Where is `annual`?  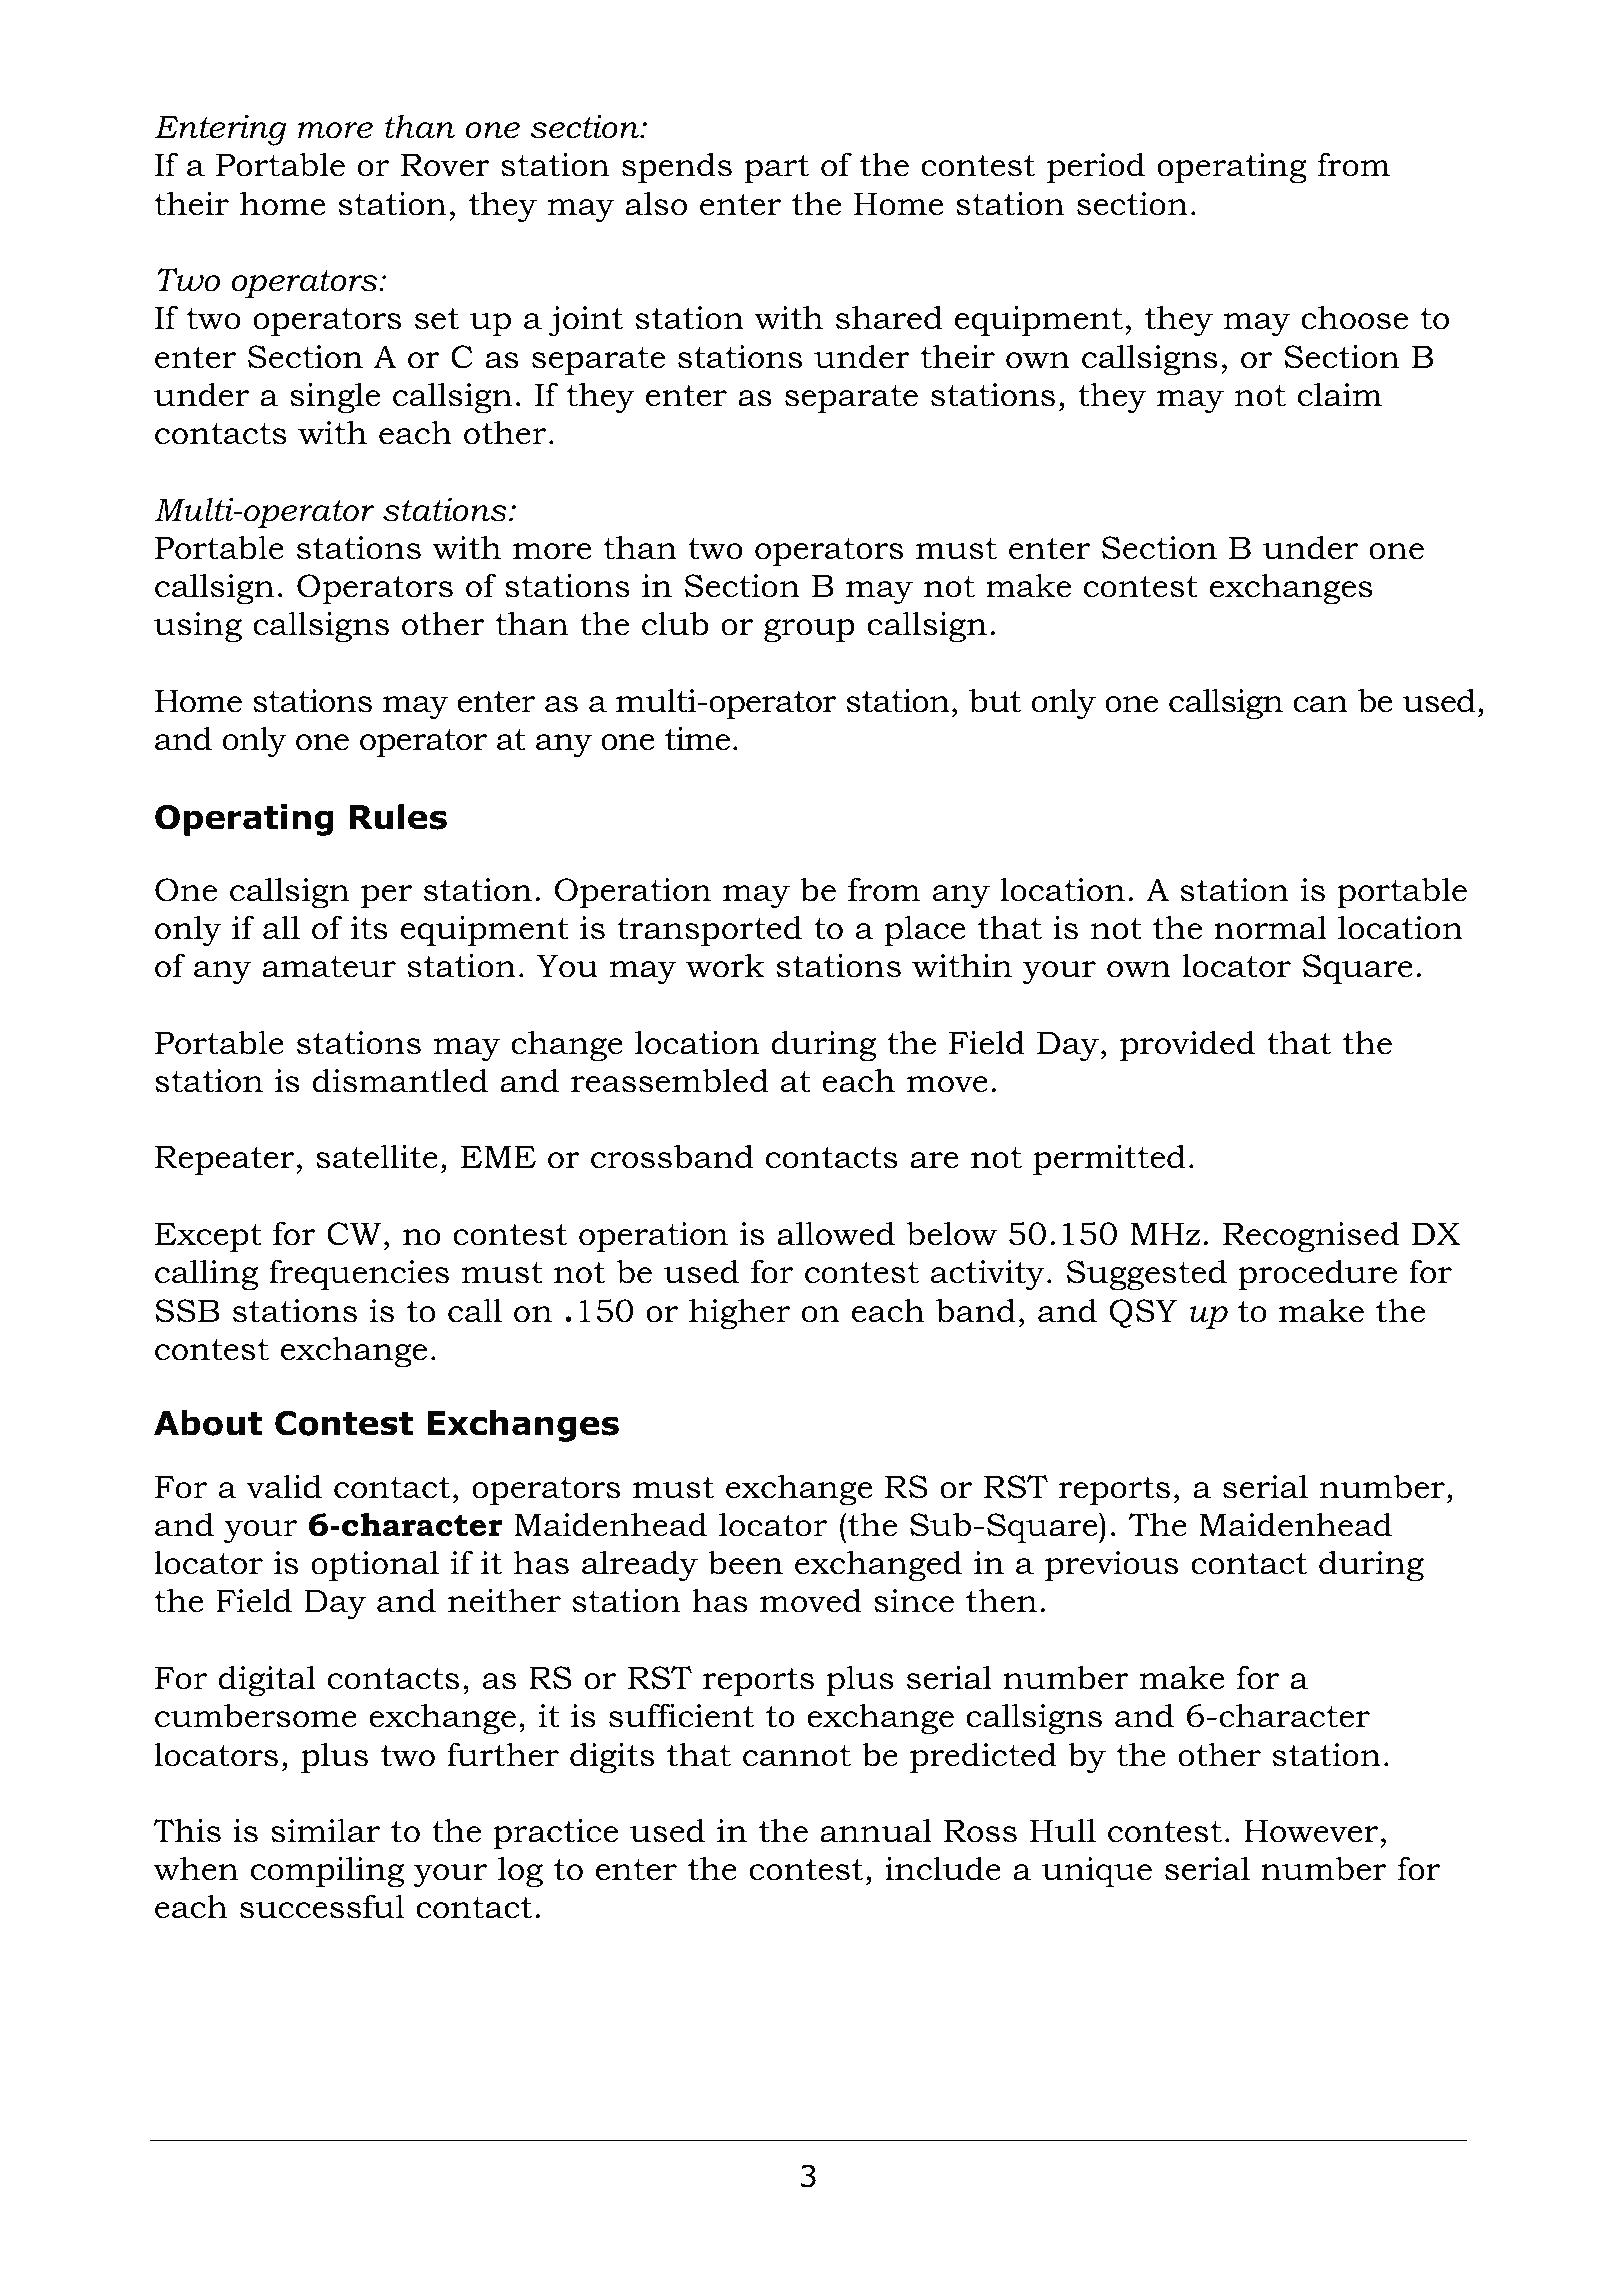
annual is located at coordinates (876, 1830).
